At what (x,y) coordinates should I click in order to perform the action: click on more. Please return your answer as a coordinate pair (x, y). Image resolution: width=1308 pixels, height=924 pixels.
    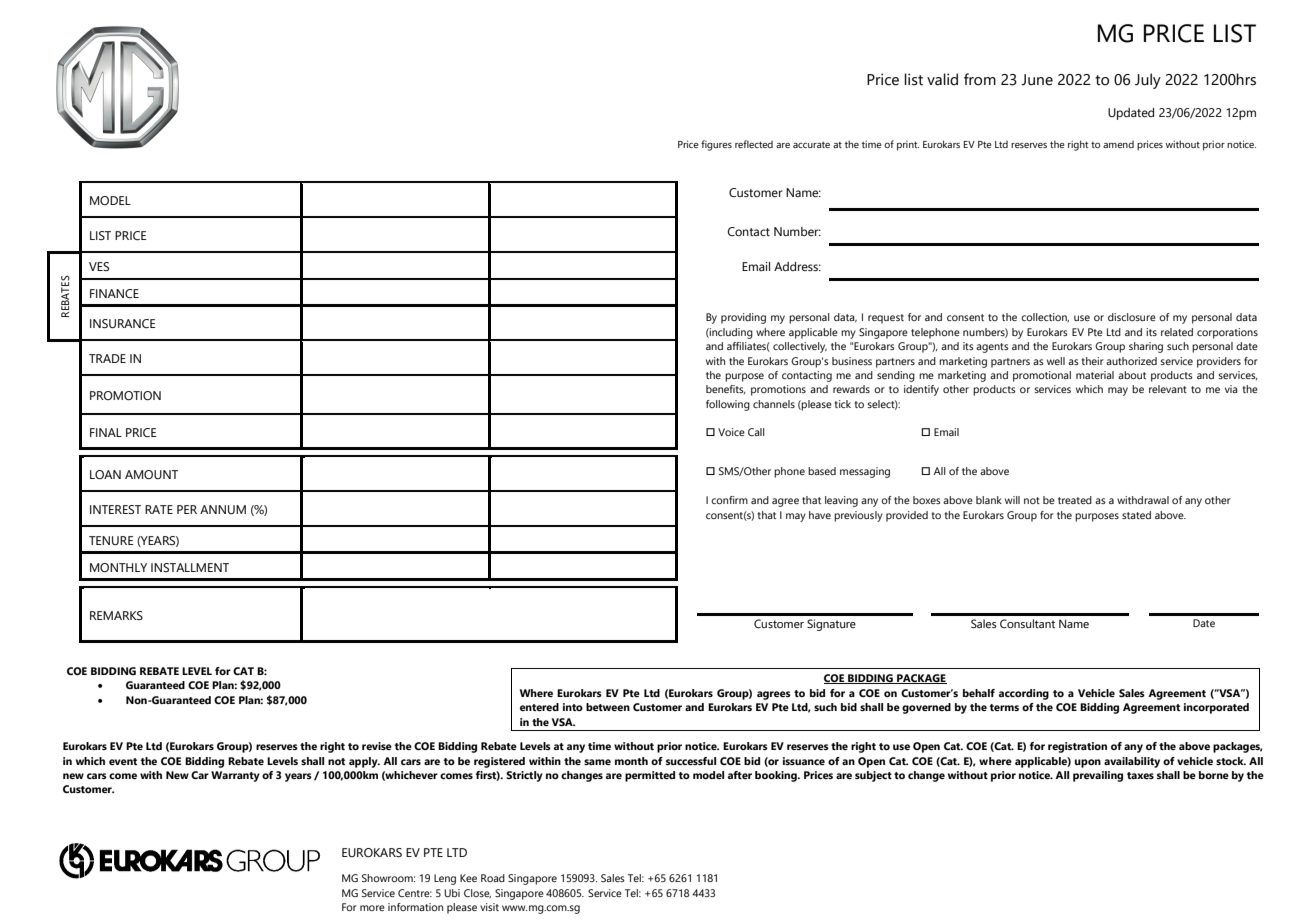
    Looking at the image, I should click on (372, 908).
